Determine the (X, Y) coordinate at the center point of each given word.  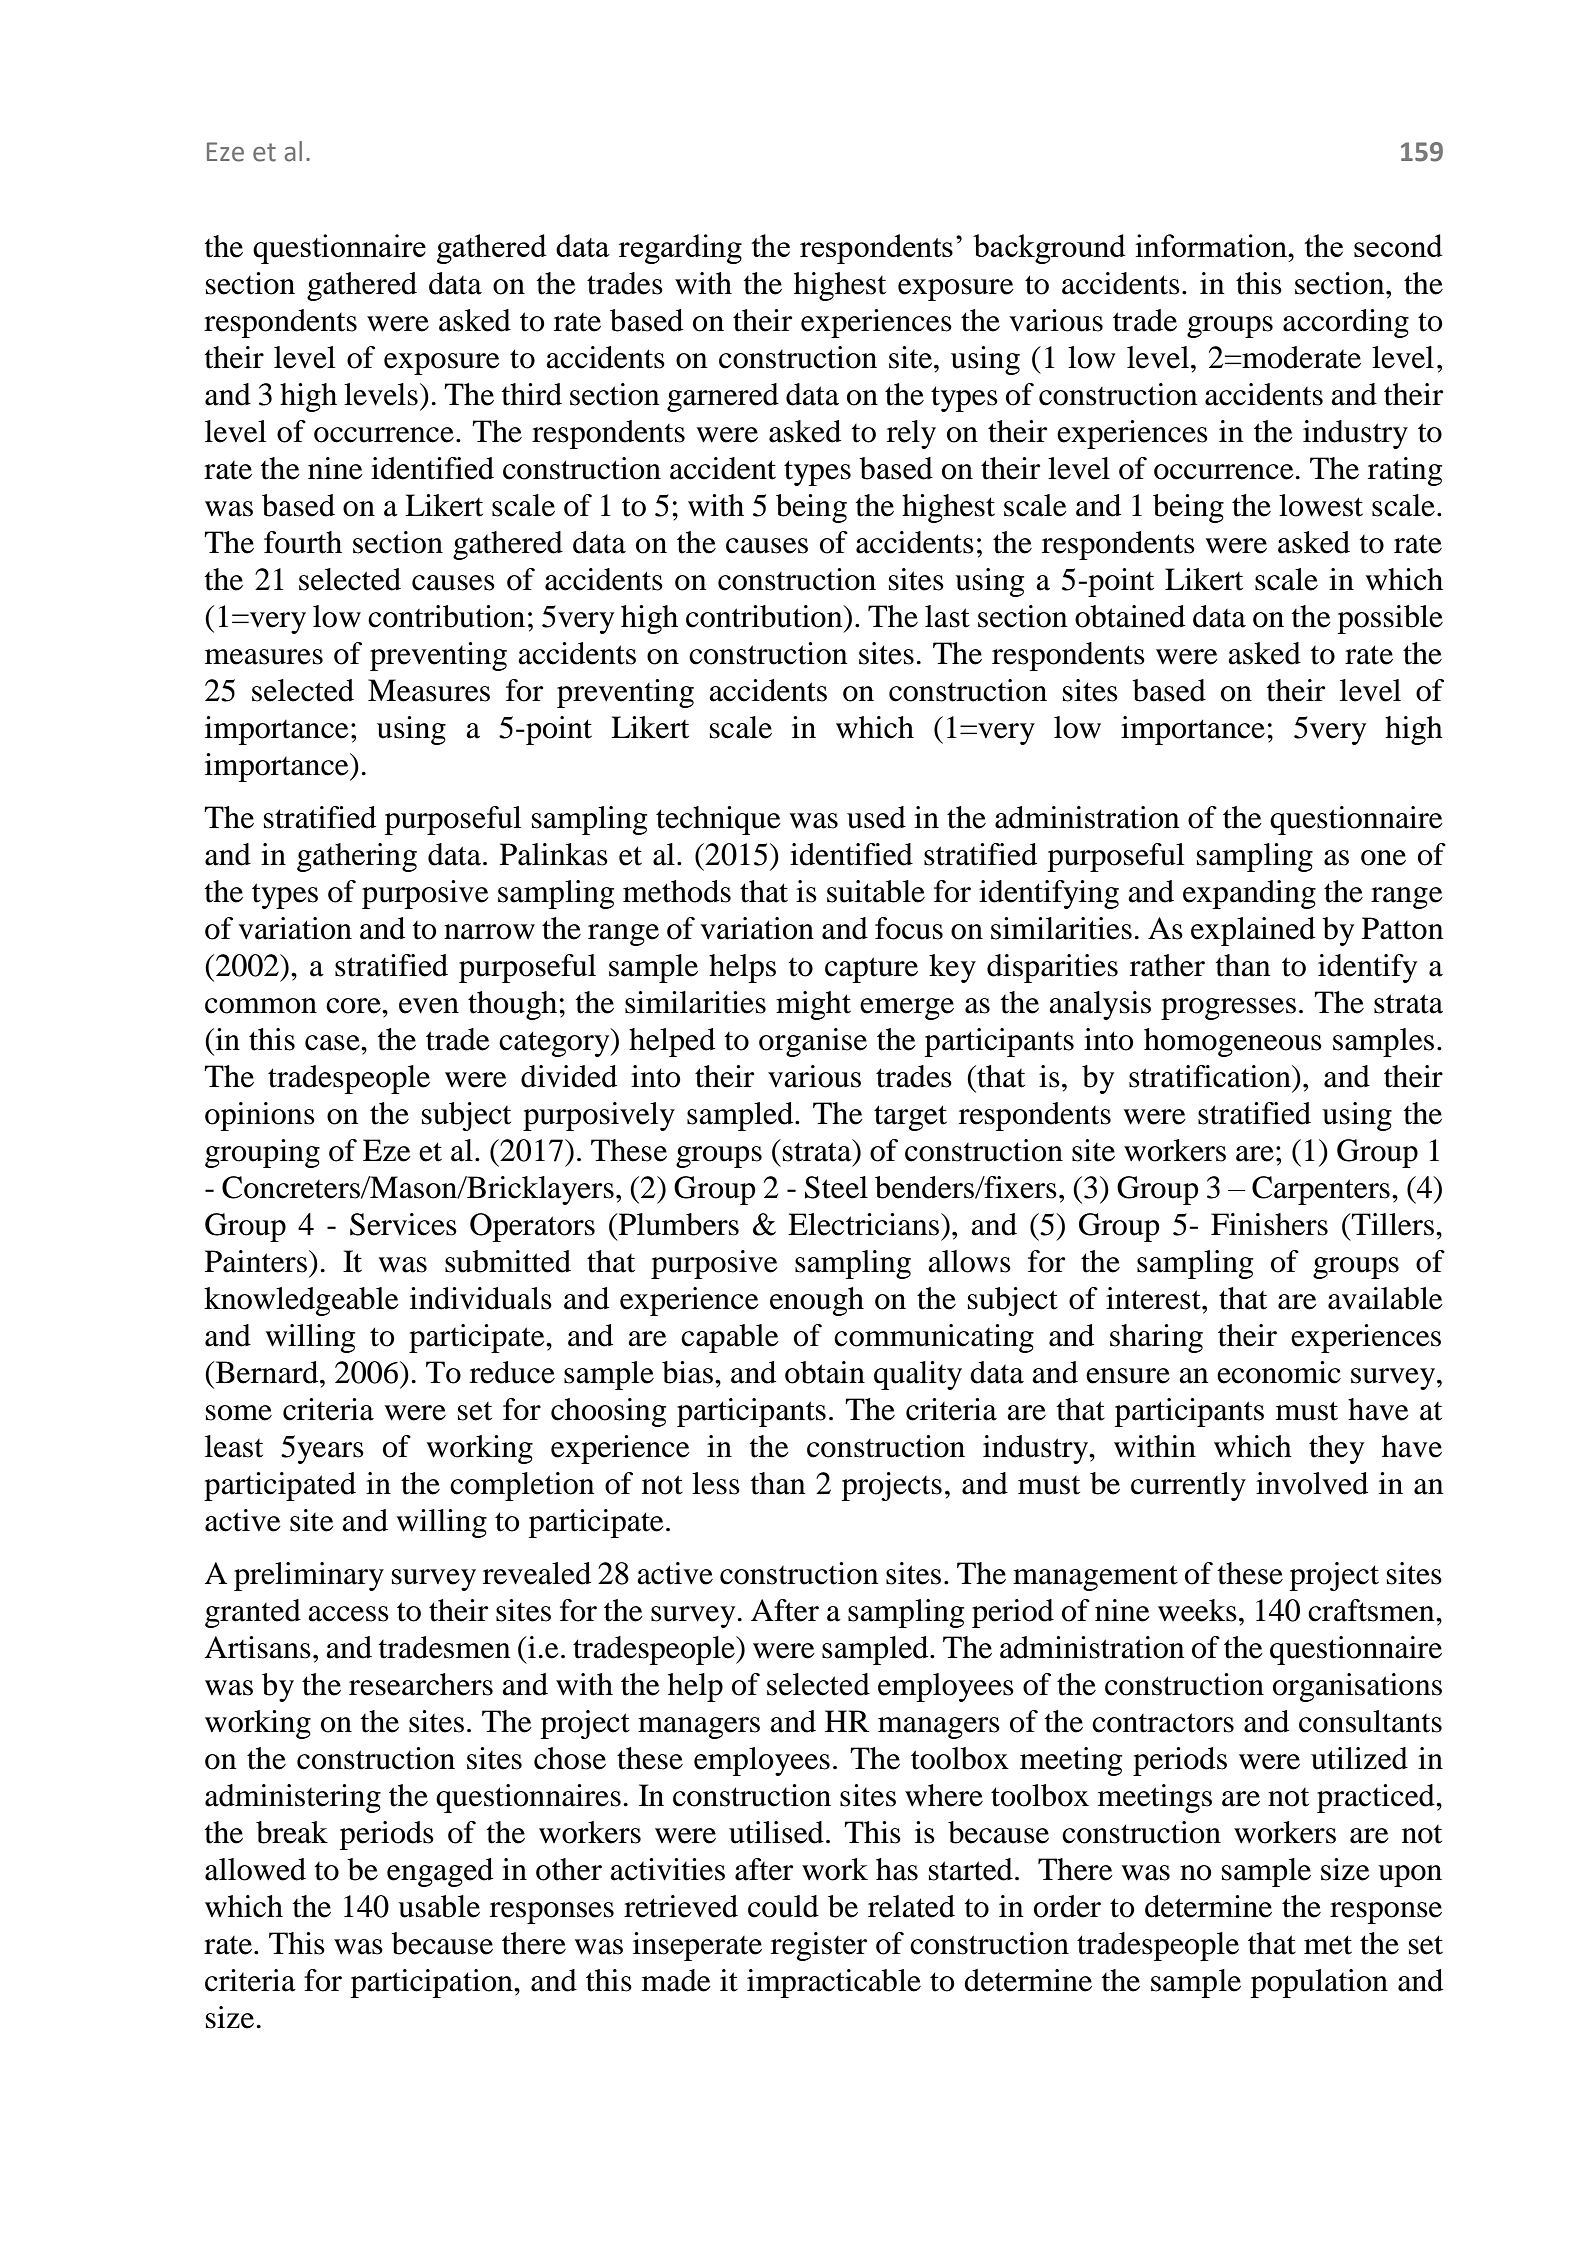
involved (1312, 1483)
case (333, 1043)
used (876, 817)
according (1346, 323)
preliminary (309, 1576)
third (532, 394)
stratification (1211, 1076)
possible (1390, 619)
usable (439, 1906)
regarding (680, 249)
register (819, 1946)
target (910, 1118)
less (716, 1483)
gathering (357, 857)
